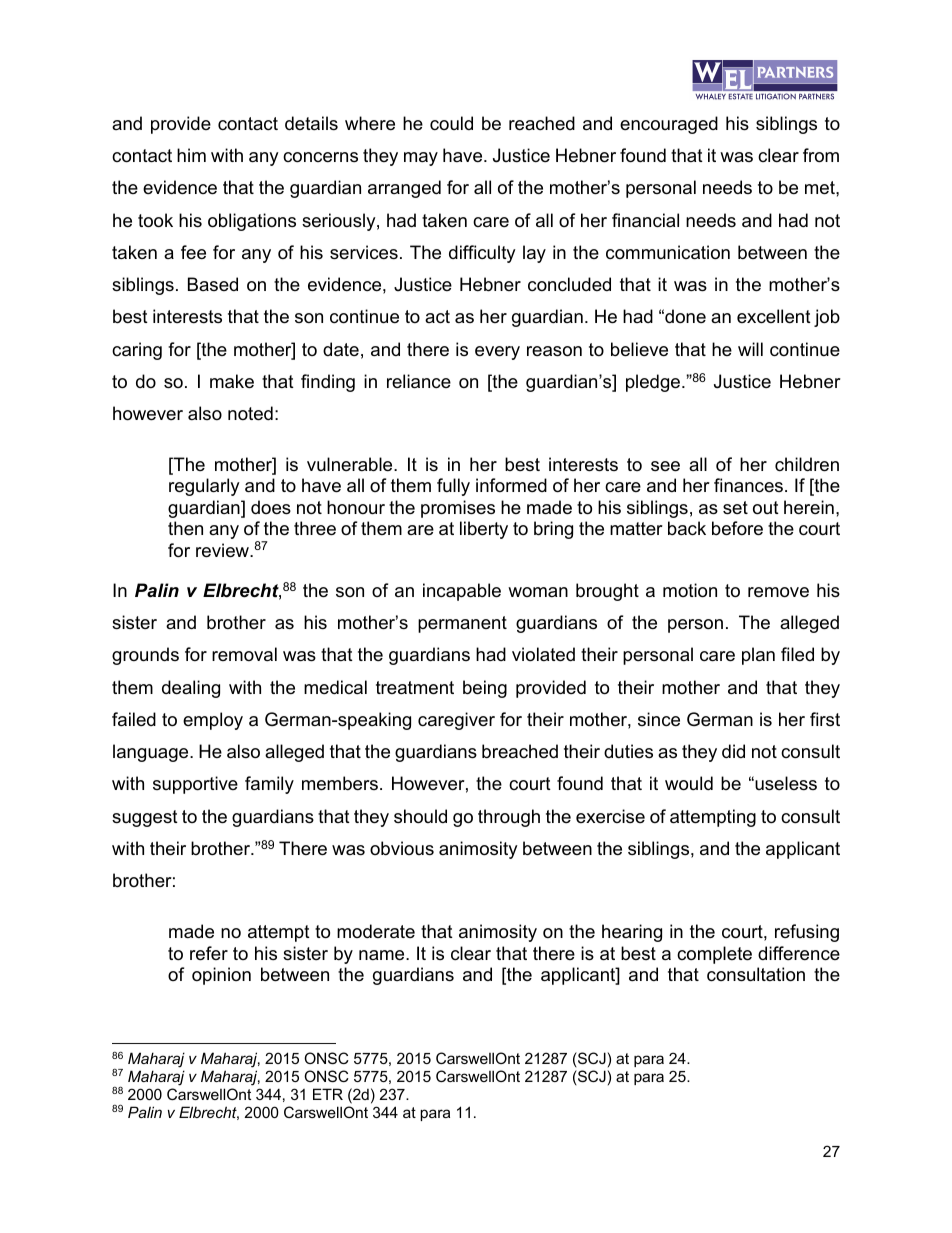 This page has height=1233, width=952. I want to click on from, so click(821, 155).
